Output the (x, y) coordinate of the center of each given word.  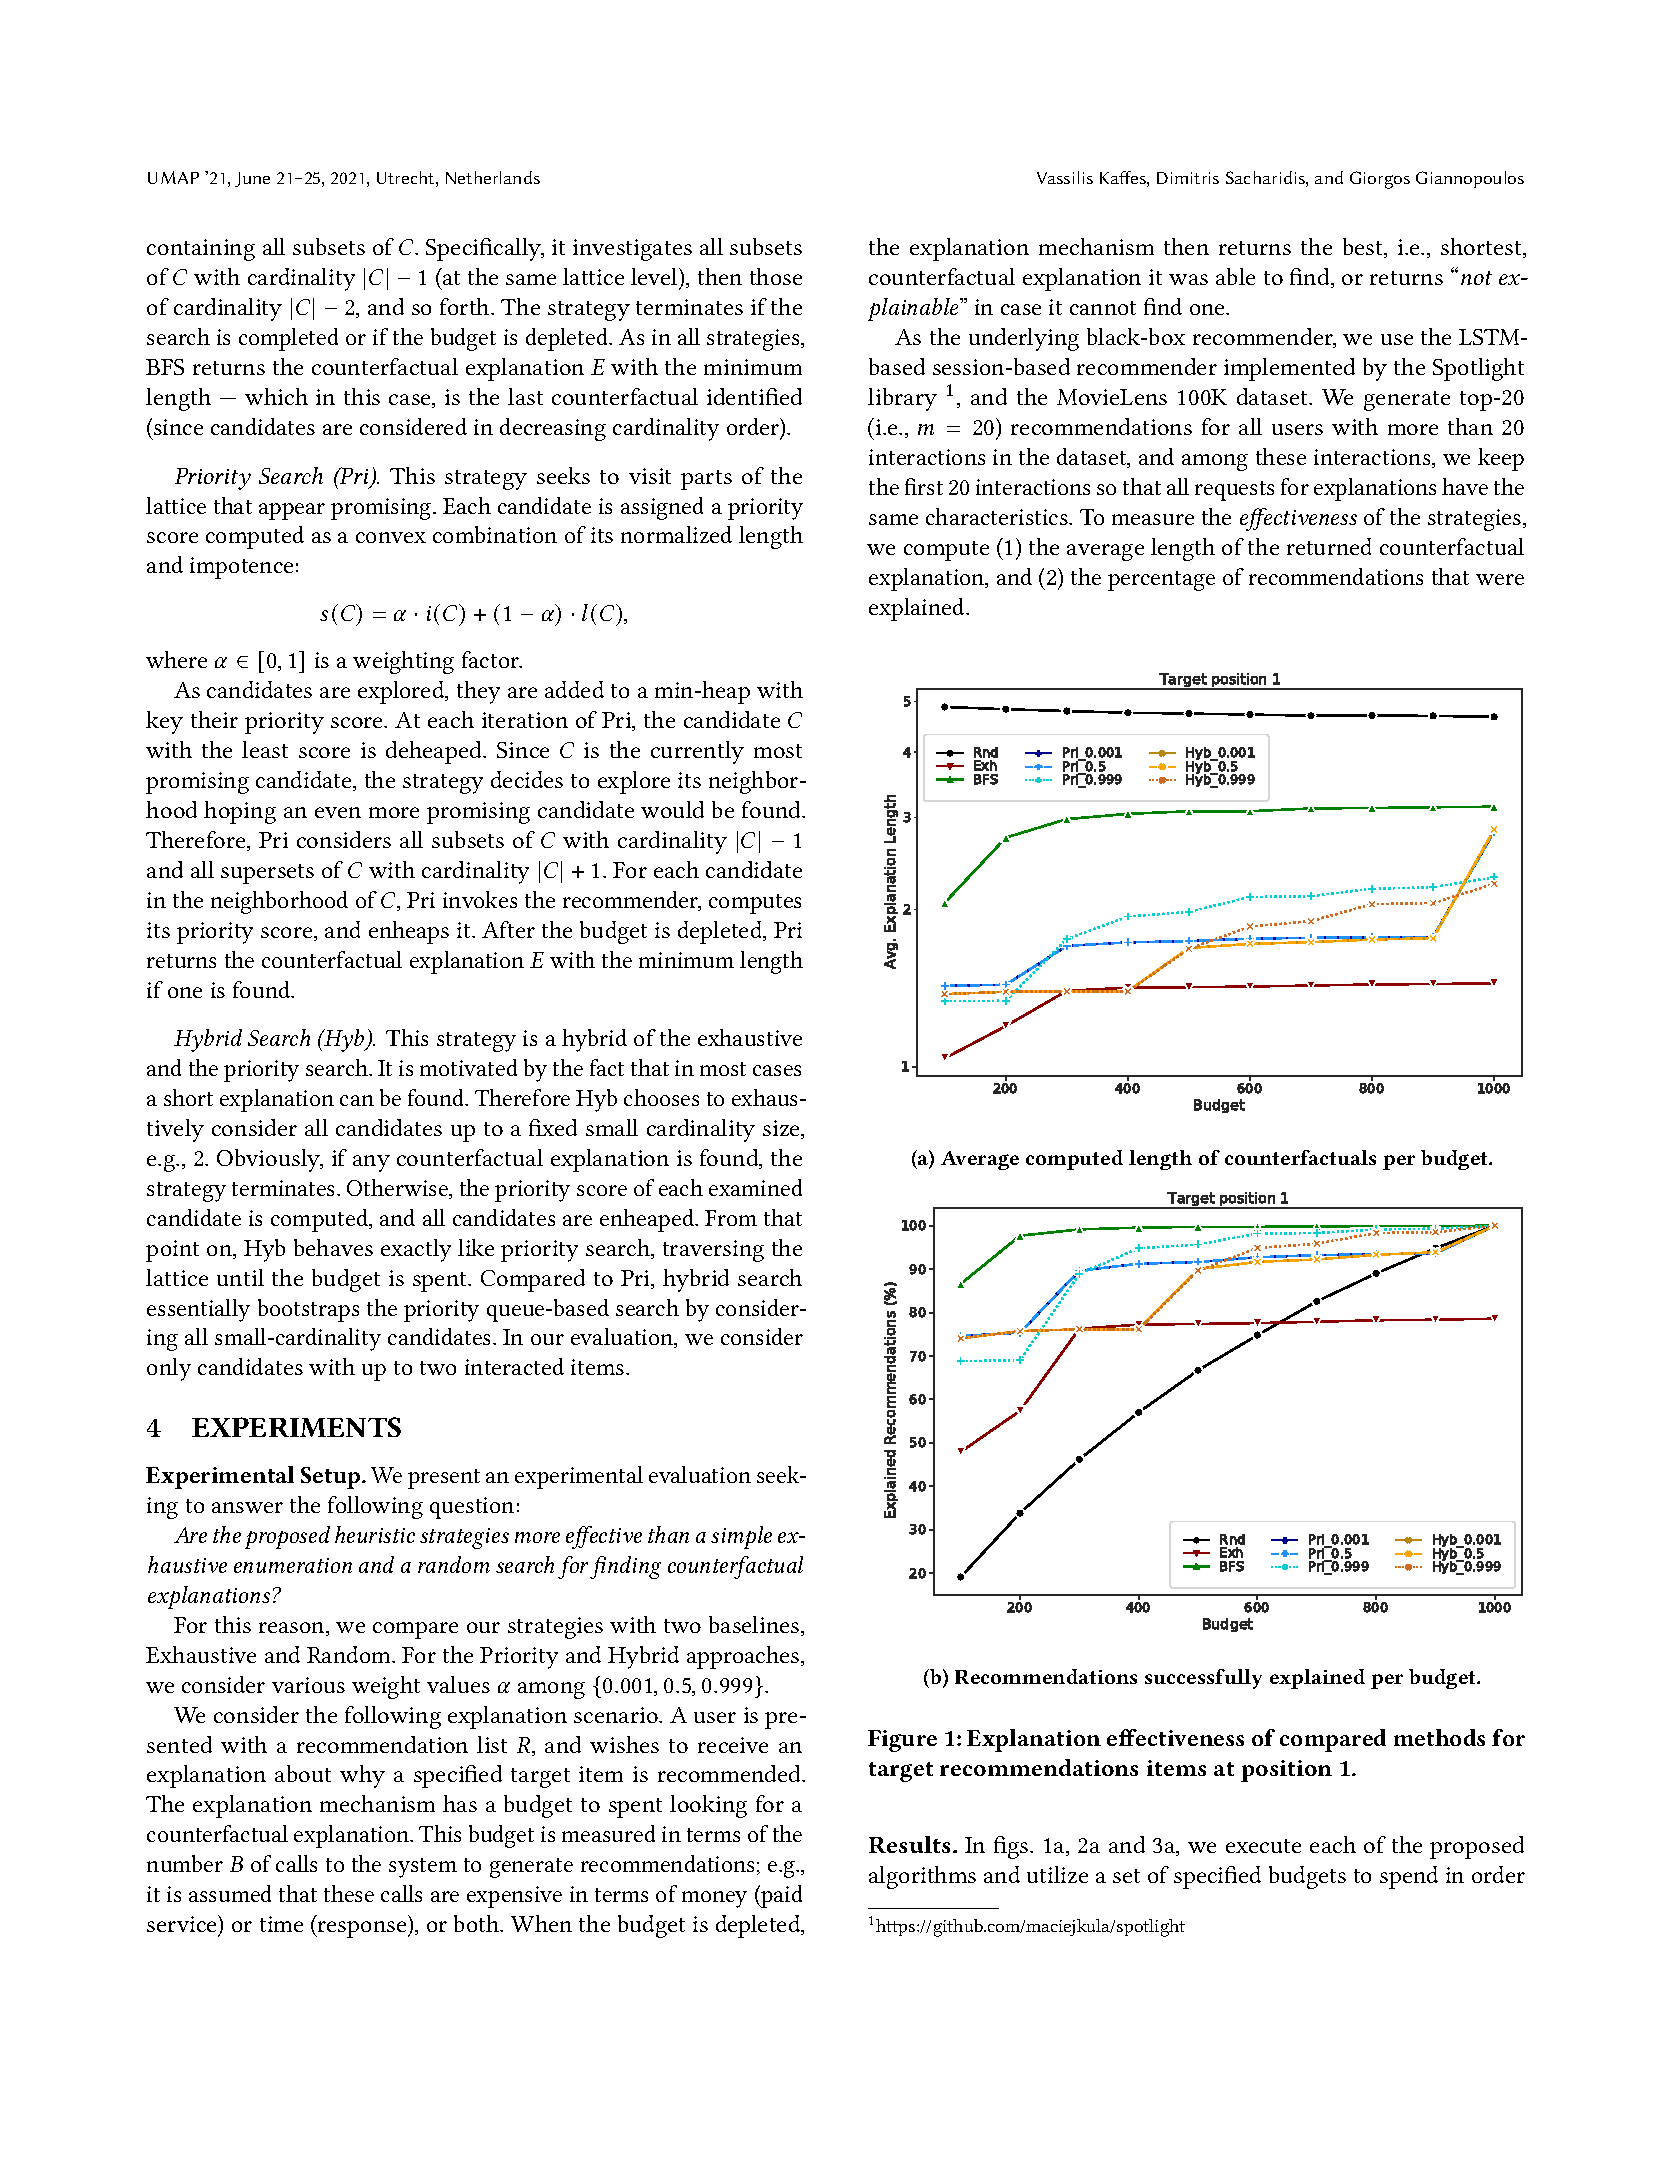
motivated (468, 1067)
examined (755, 1187)
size (782, 1129)
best (1364, 248)
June (252, 179)
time (281, 1924)
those (776, 276)
